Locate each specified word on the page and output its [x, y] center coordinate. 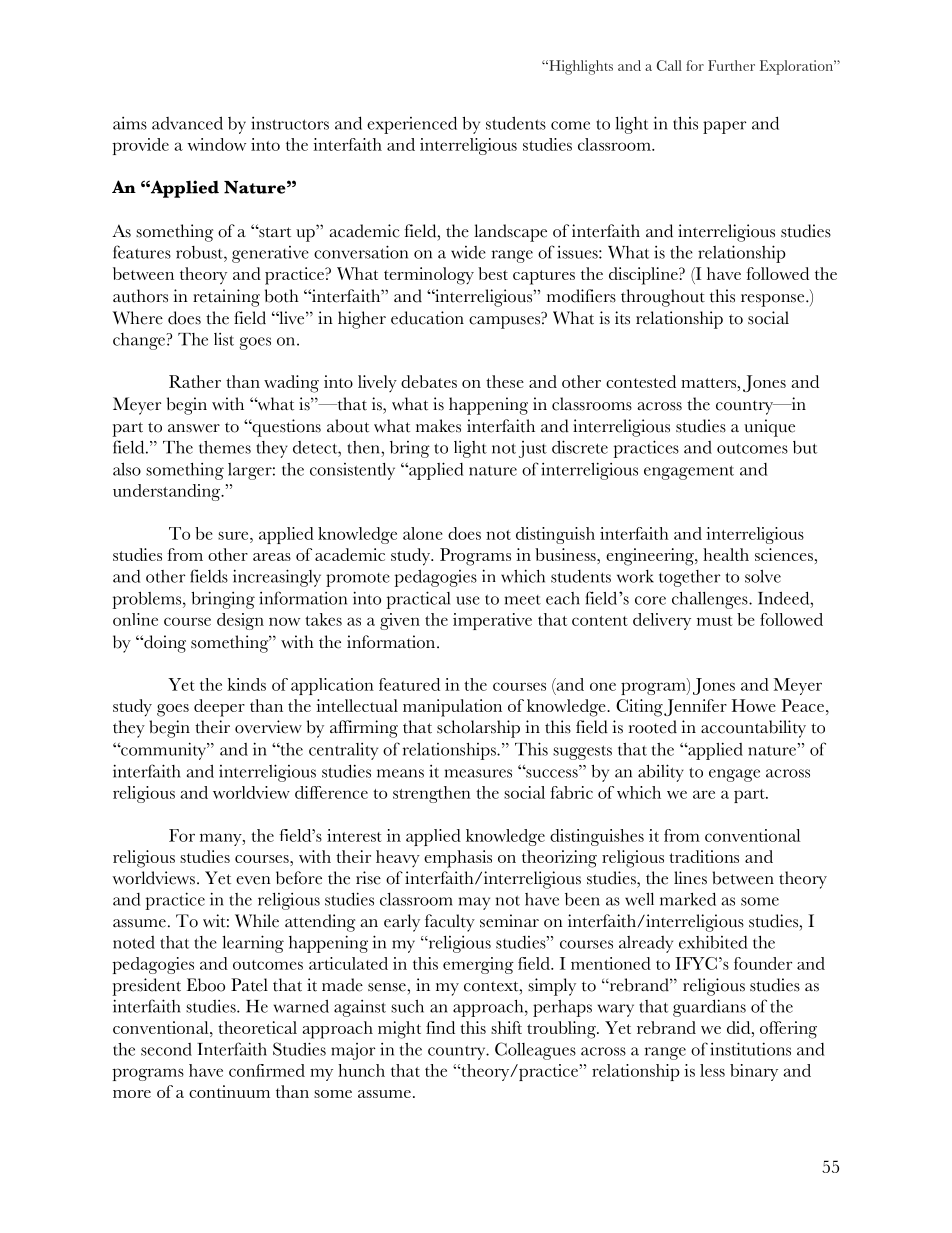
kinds [246, 684]
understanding [168, 492]
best [493, 273]
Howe [754, 705]
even [253, 880]
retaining [226, 298]
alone [423, 533]
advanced [187, 123]
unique [769, 428]
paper [725, 127]
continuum [229, 1091]
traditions [704, 856]
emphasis [458, 859]
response [774, 300]
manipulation [452, 708]
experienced [412, 125]
